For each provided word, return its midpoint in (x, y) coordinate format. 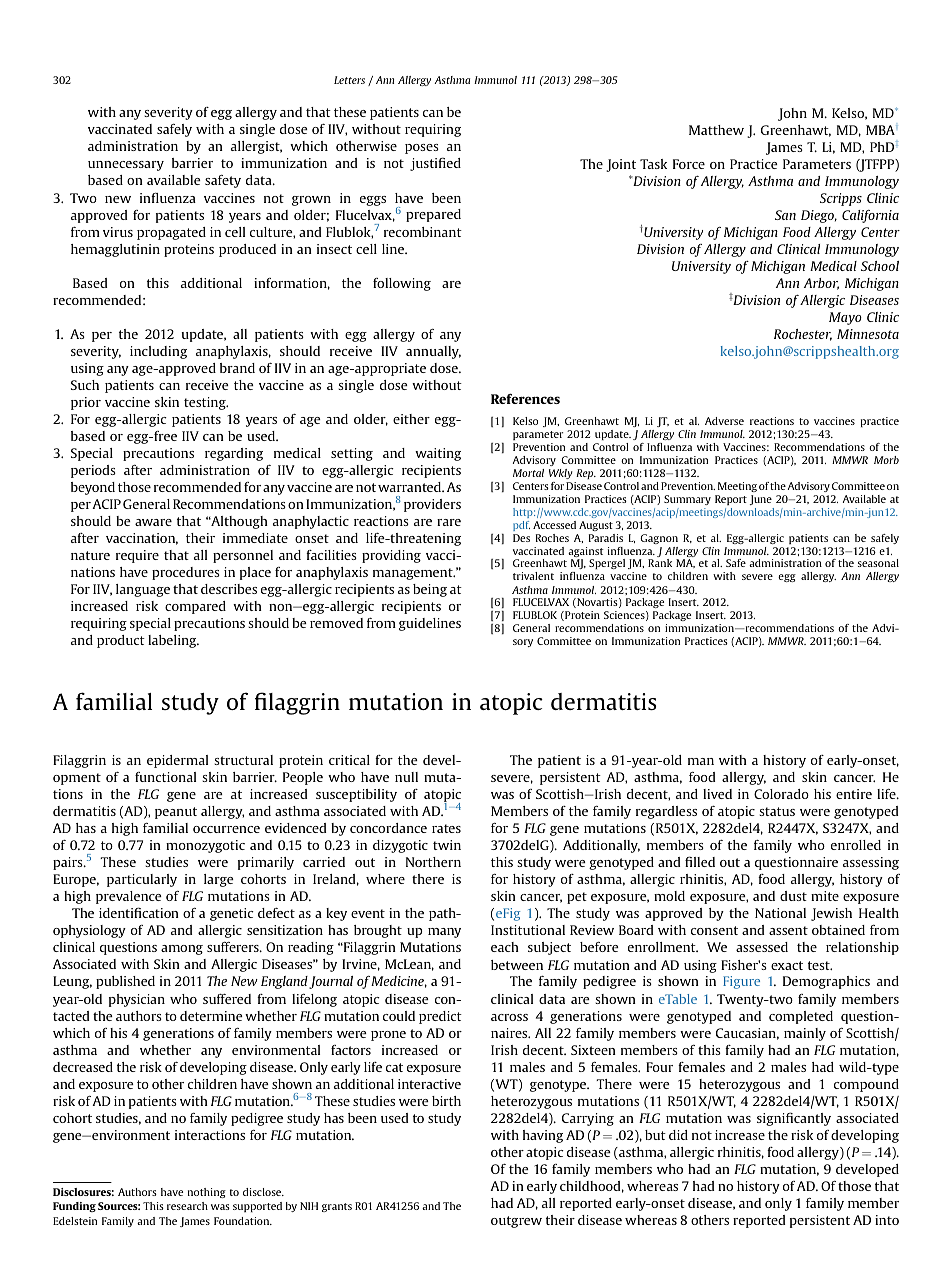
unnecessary (126, 166)
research (187, 1206)
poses (422, 149)
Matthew (716, 130)
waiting (438, 454)
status (777, 811)
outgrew (516, 1222)
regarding (234, 454)
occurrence (226, 829)
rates (446, 828)
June (761, 500)
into (887, 1220)
